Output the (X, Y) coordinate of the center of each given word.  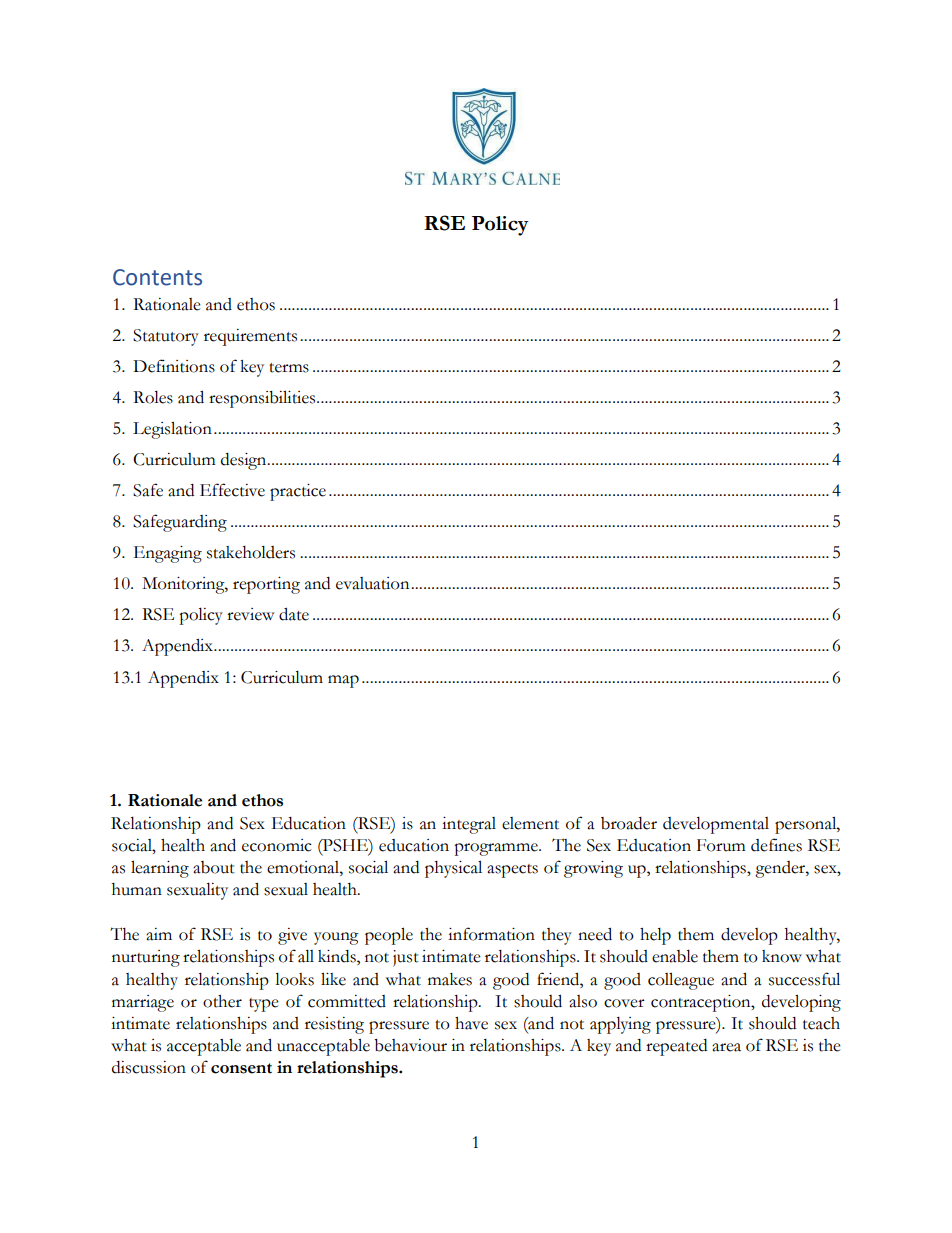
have (471, 1023)
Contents (157, 277)
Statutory (166, 337)
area (726, 1047)
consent (241, 1068)
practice (298, 492)
